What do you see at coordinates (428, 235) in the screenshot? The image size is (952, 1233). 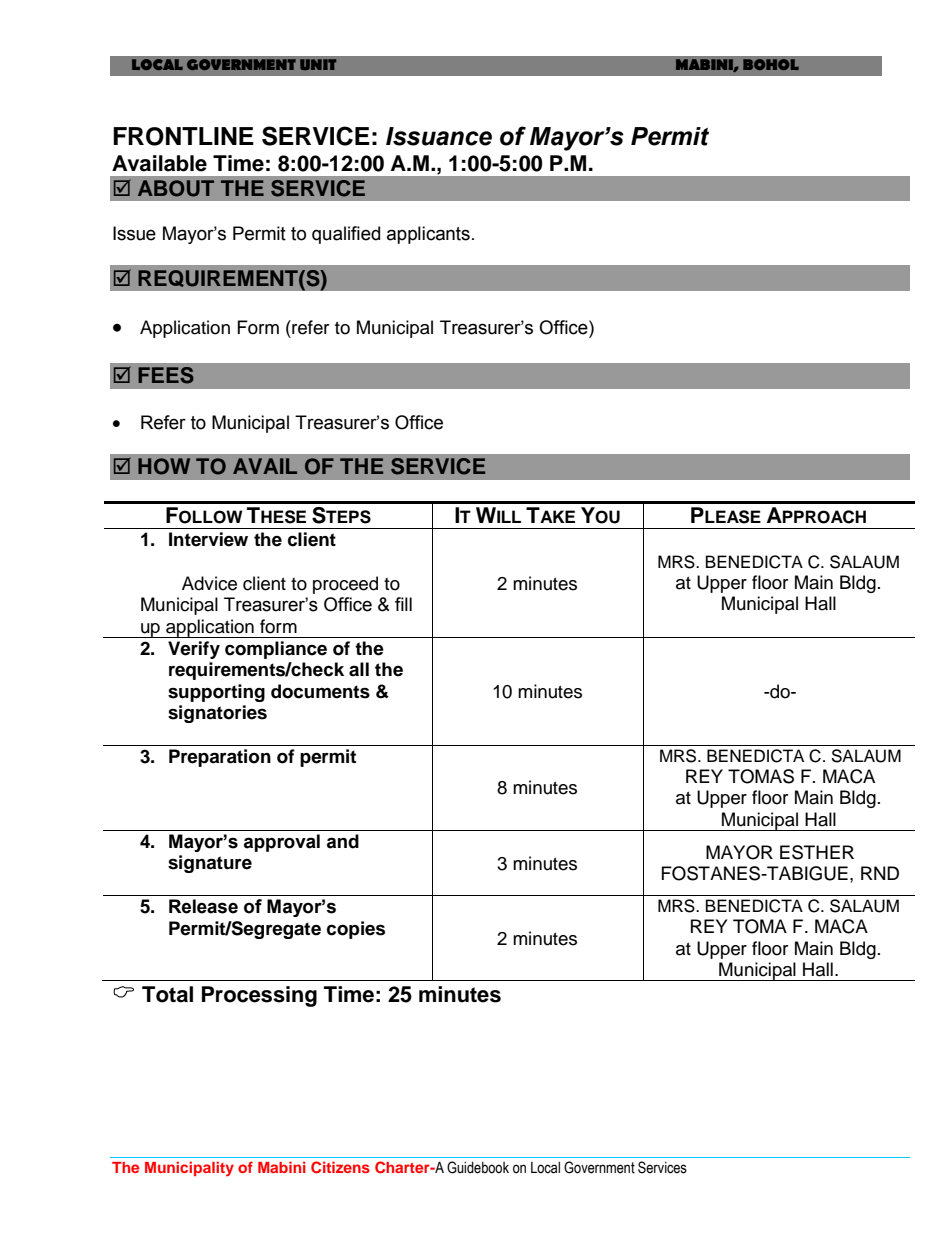 I see `applicants` at bounding box center [428, 235].
